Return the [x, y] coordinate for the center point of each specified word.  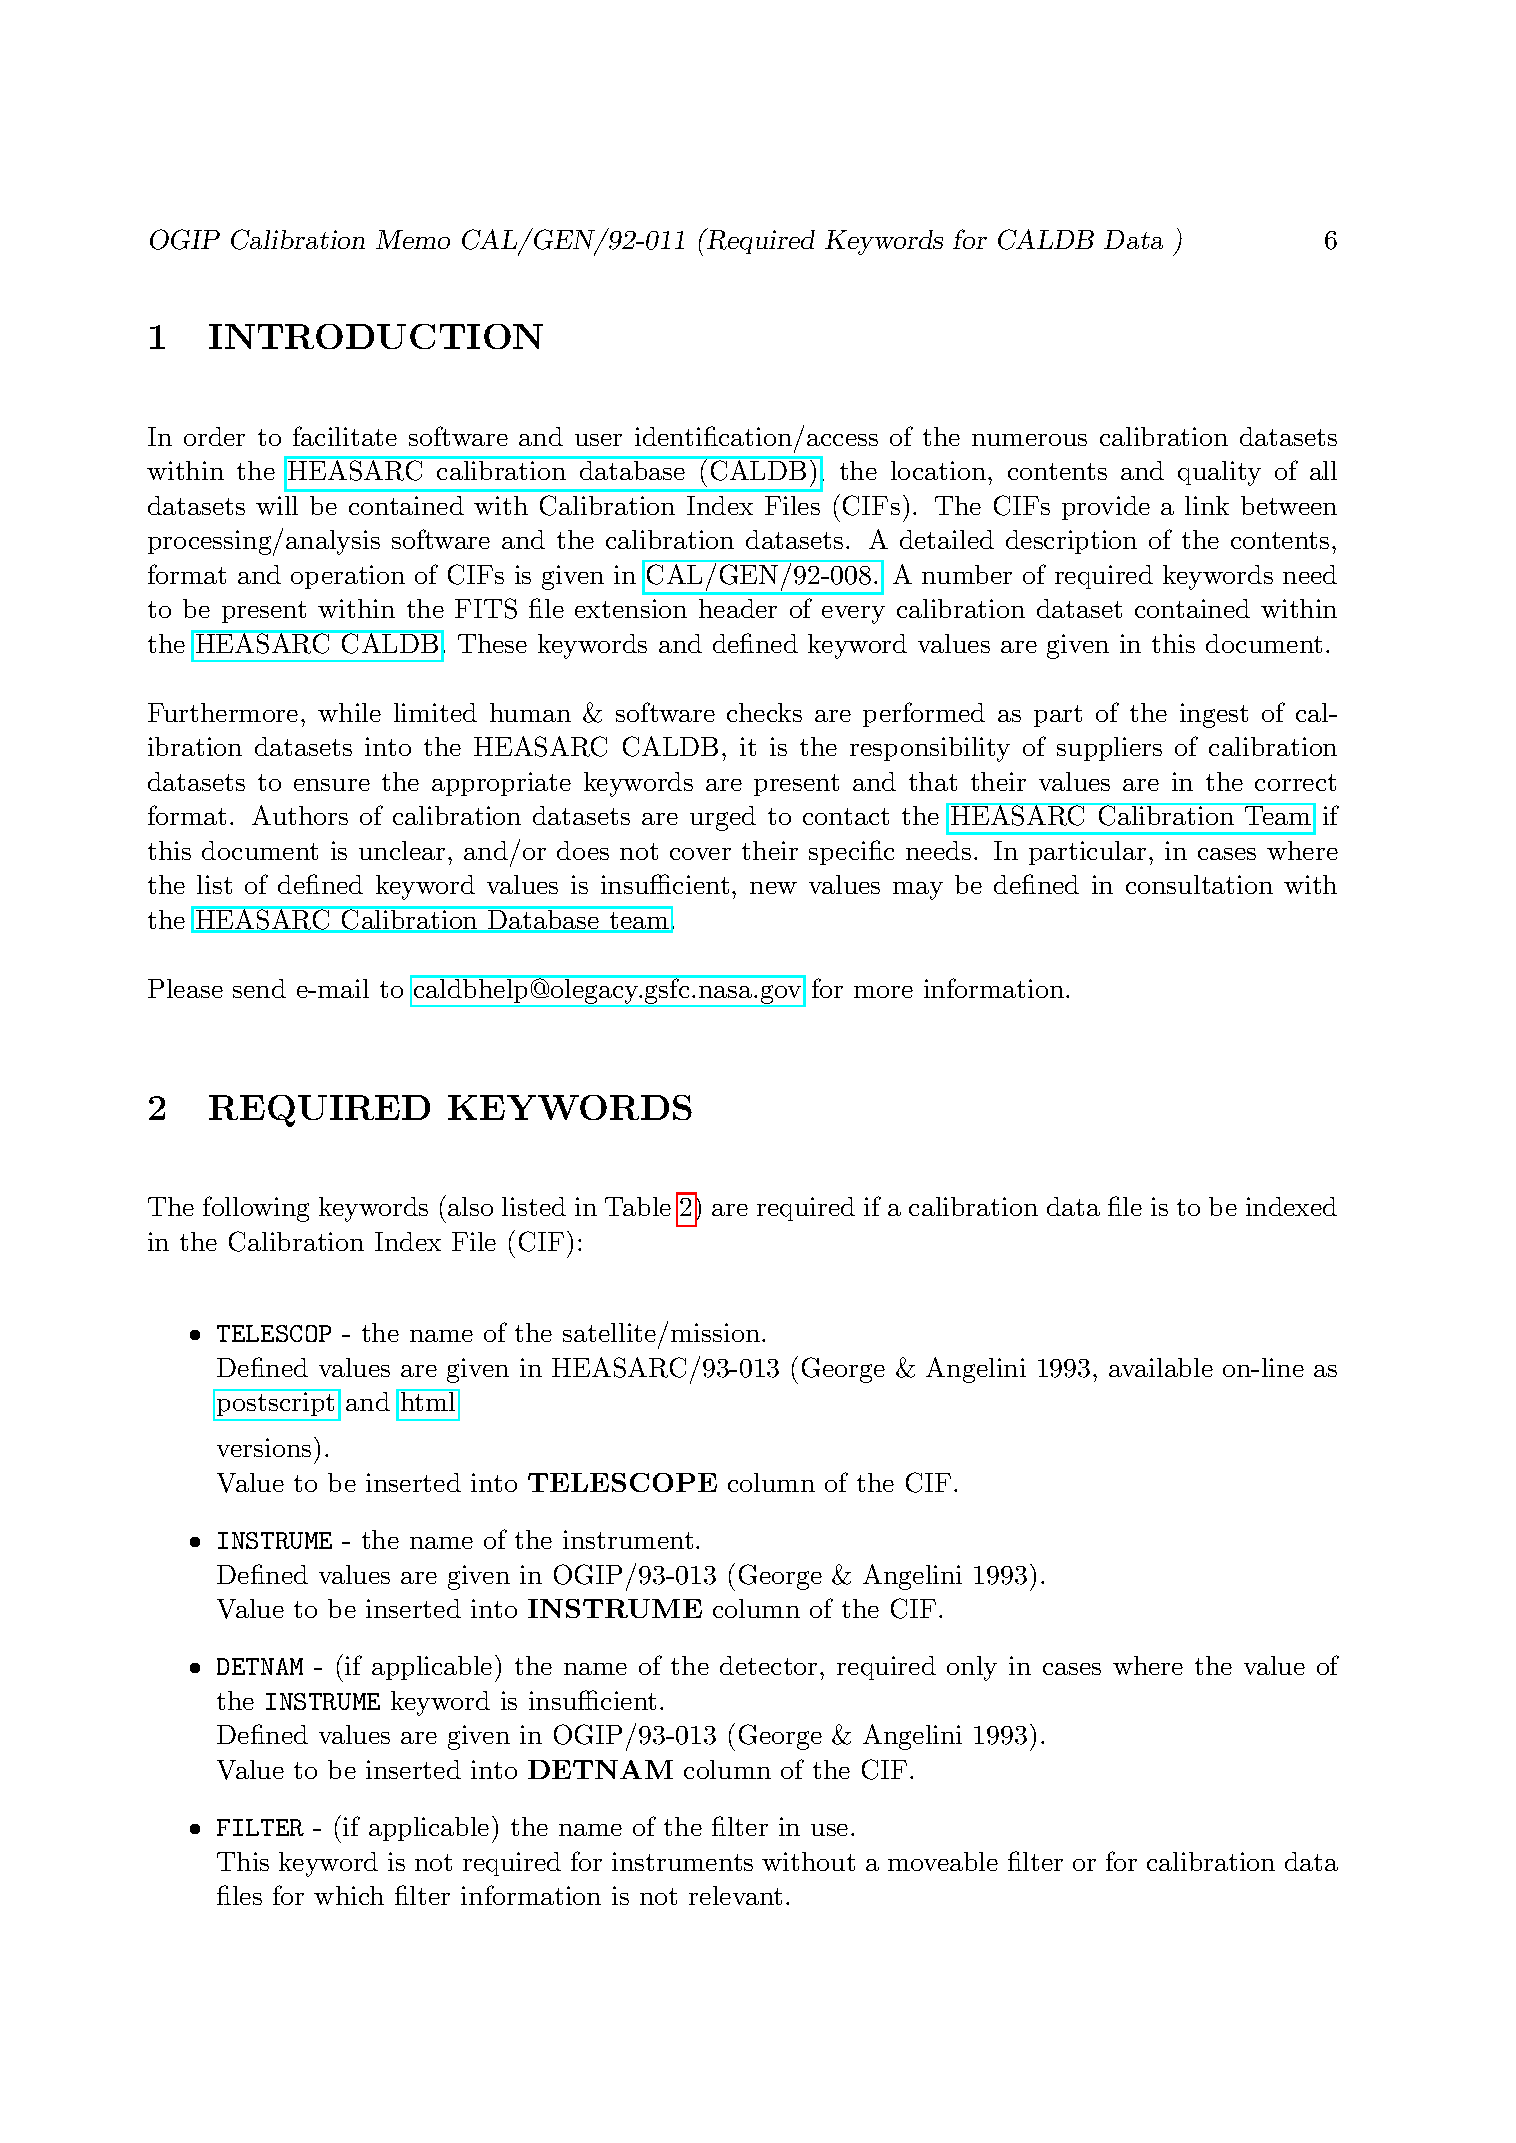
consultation [1199, 884]
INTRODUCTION [376, 336]
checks [764, 712]
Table [638, 1206]
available [1161, 1367]
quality [1219, 473]
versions [264, 1447]
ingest [1214, 715]
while [349, 712]
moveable [943, 1861]
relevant [735, 1895]
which [349, 1895]
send [259, 988]
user [598, 440]
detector [768, 1665]
